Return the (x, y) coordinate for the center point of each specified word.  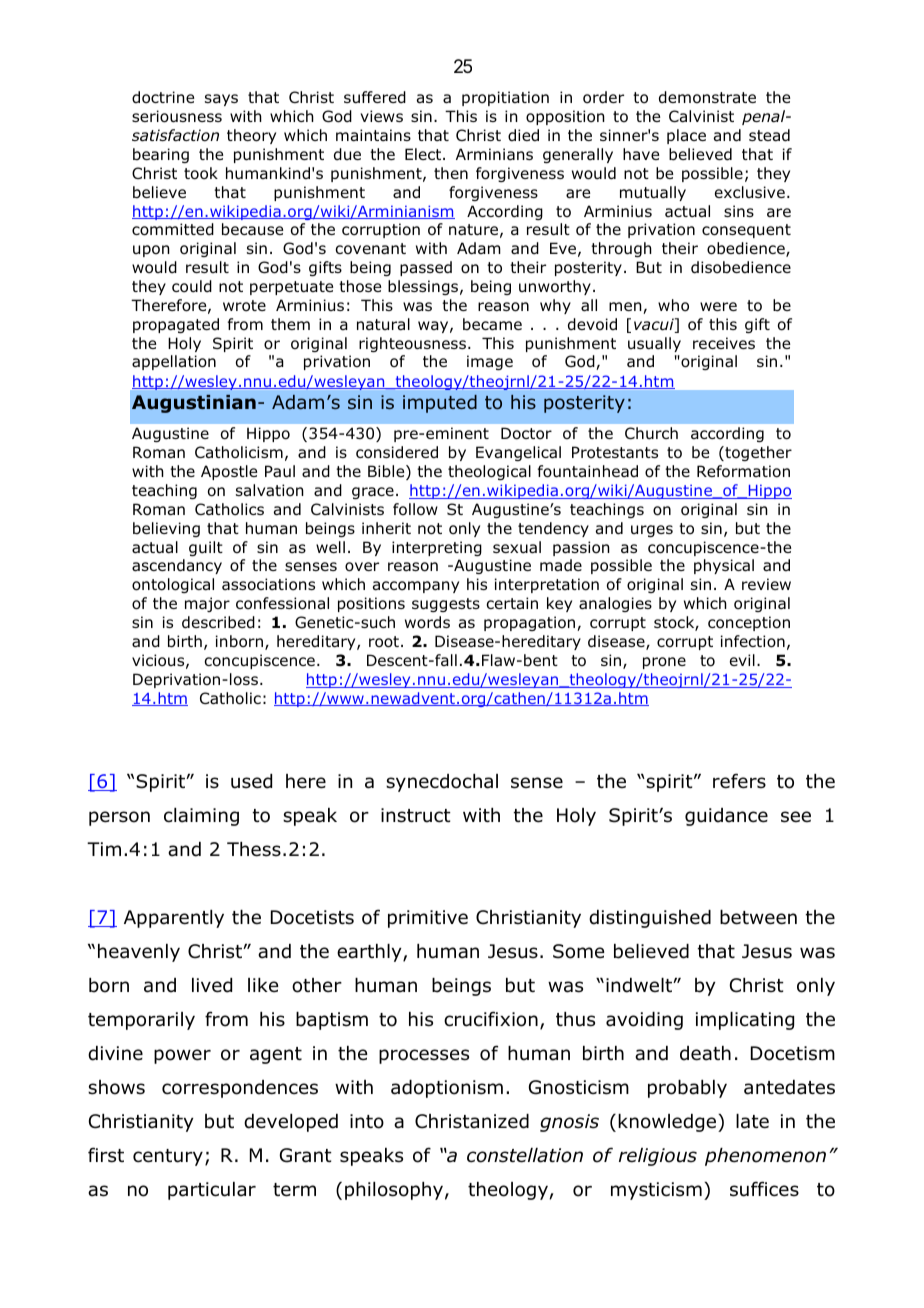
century (168, 1157)
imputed (440, 404)
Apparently (174, 919)
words (427, 622)
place (686, 136)
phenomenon (765, 1157)
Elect (424, 154)
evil (742, 660)
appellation (174, 362)
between (758, 917)
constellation (525, 1155)
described (218, 622)
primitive (428, 919)
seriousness (177, 116)
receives (724, 343)
